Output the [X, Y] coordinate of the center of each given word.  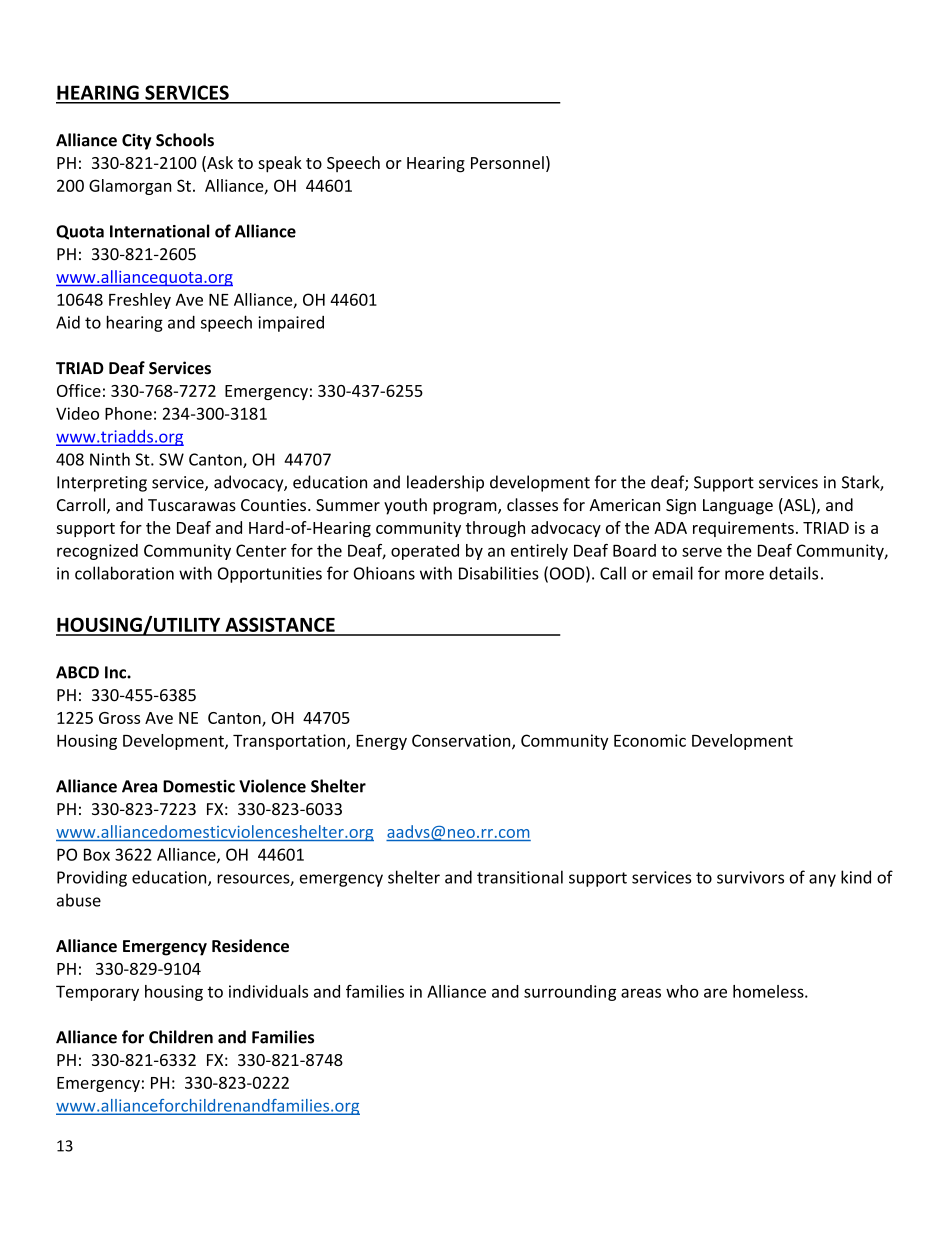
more [744, 575]
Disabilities [499, 573]
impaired [291, 324]
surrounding [570, 993]
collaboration [124, 573]
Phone [128, 413]
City [136, 141]
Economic [650, 740]
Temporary [97, 993]
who [682, 991]
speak [280, 164]
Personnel [507, 162]
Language [738, 507]
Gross [119, 718]
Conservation [462, 741]
